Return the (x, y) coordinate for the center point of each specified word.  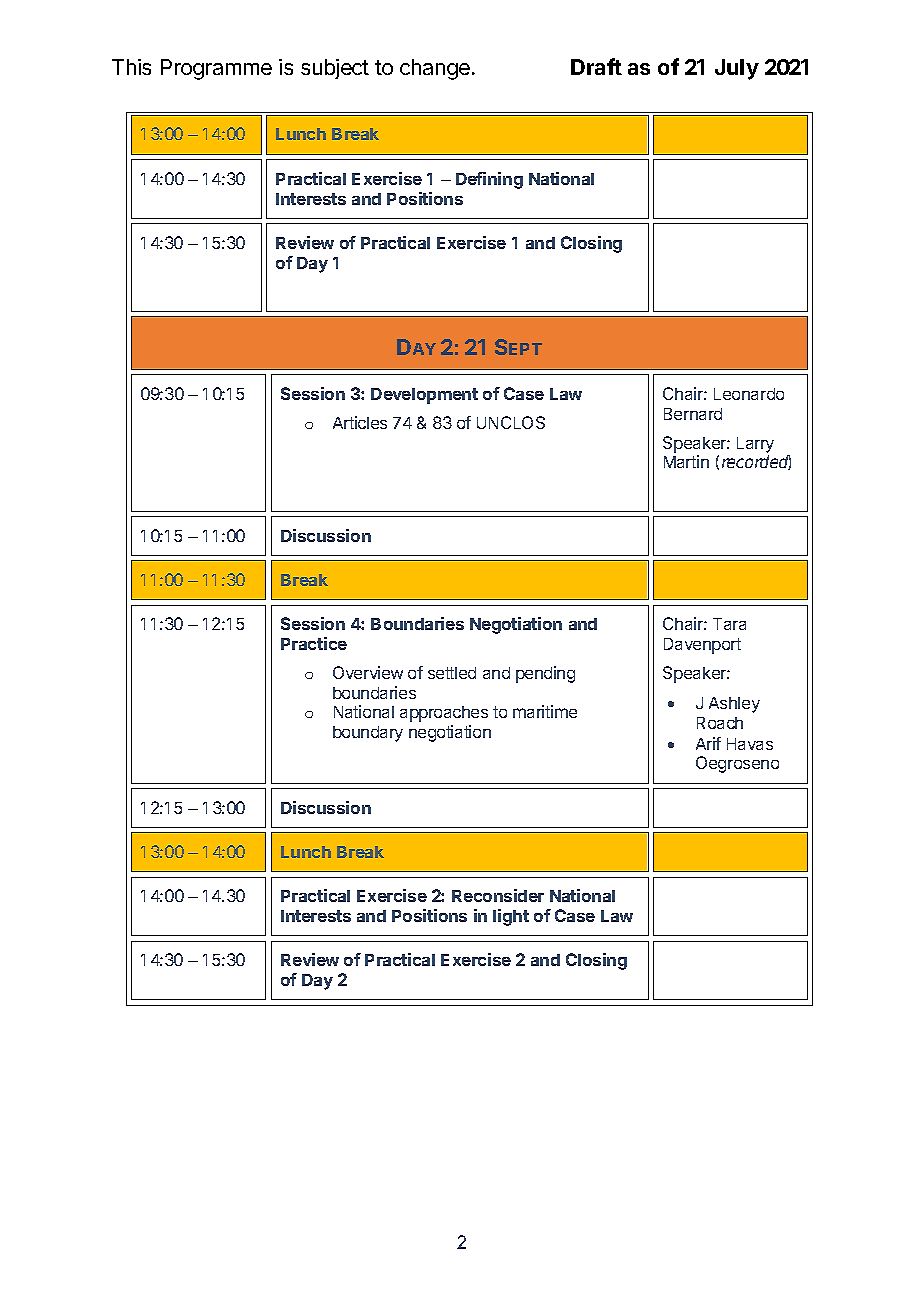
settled (452, 673)
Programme (216, 69)
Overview (368, 672)
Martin (686, 461)
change (435, 69)
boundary (368, 734)
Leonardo (749, 394)
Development (424, 396)
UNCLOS (511, 422)
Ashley (734, 705)
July (737, 69)
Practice (314, 643)
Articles (360, 422)
